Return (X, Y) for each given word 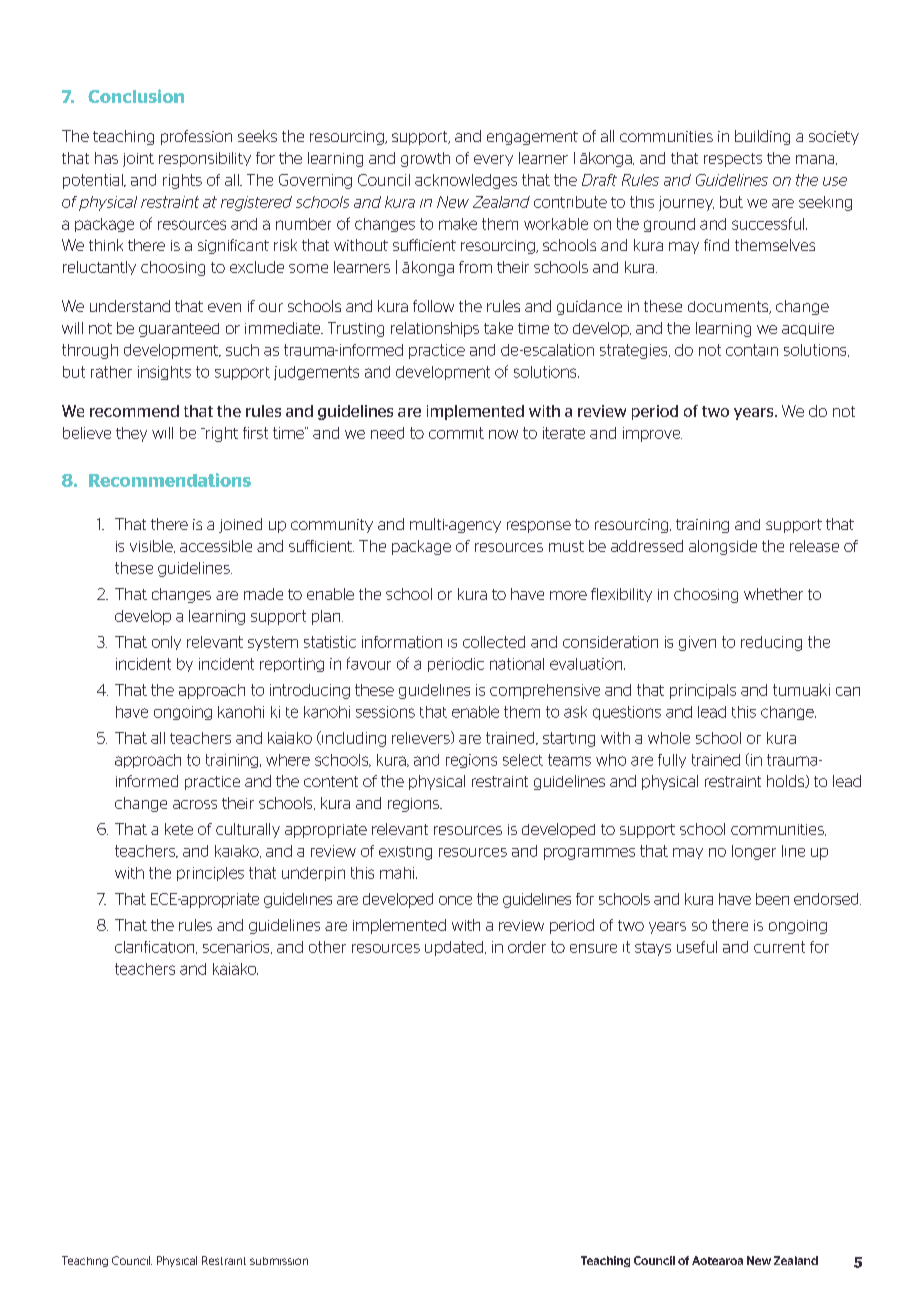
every (493, 160)
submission (279, 1261)
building (762, 137)
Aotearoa (717, 1260)
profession (196, 137)
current (779, 947)
